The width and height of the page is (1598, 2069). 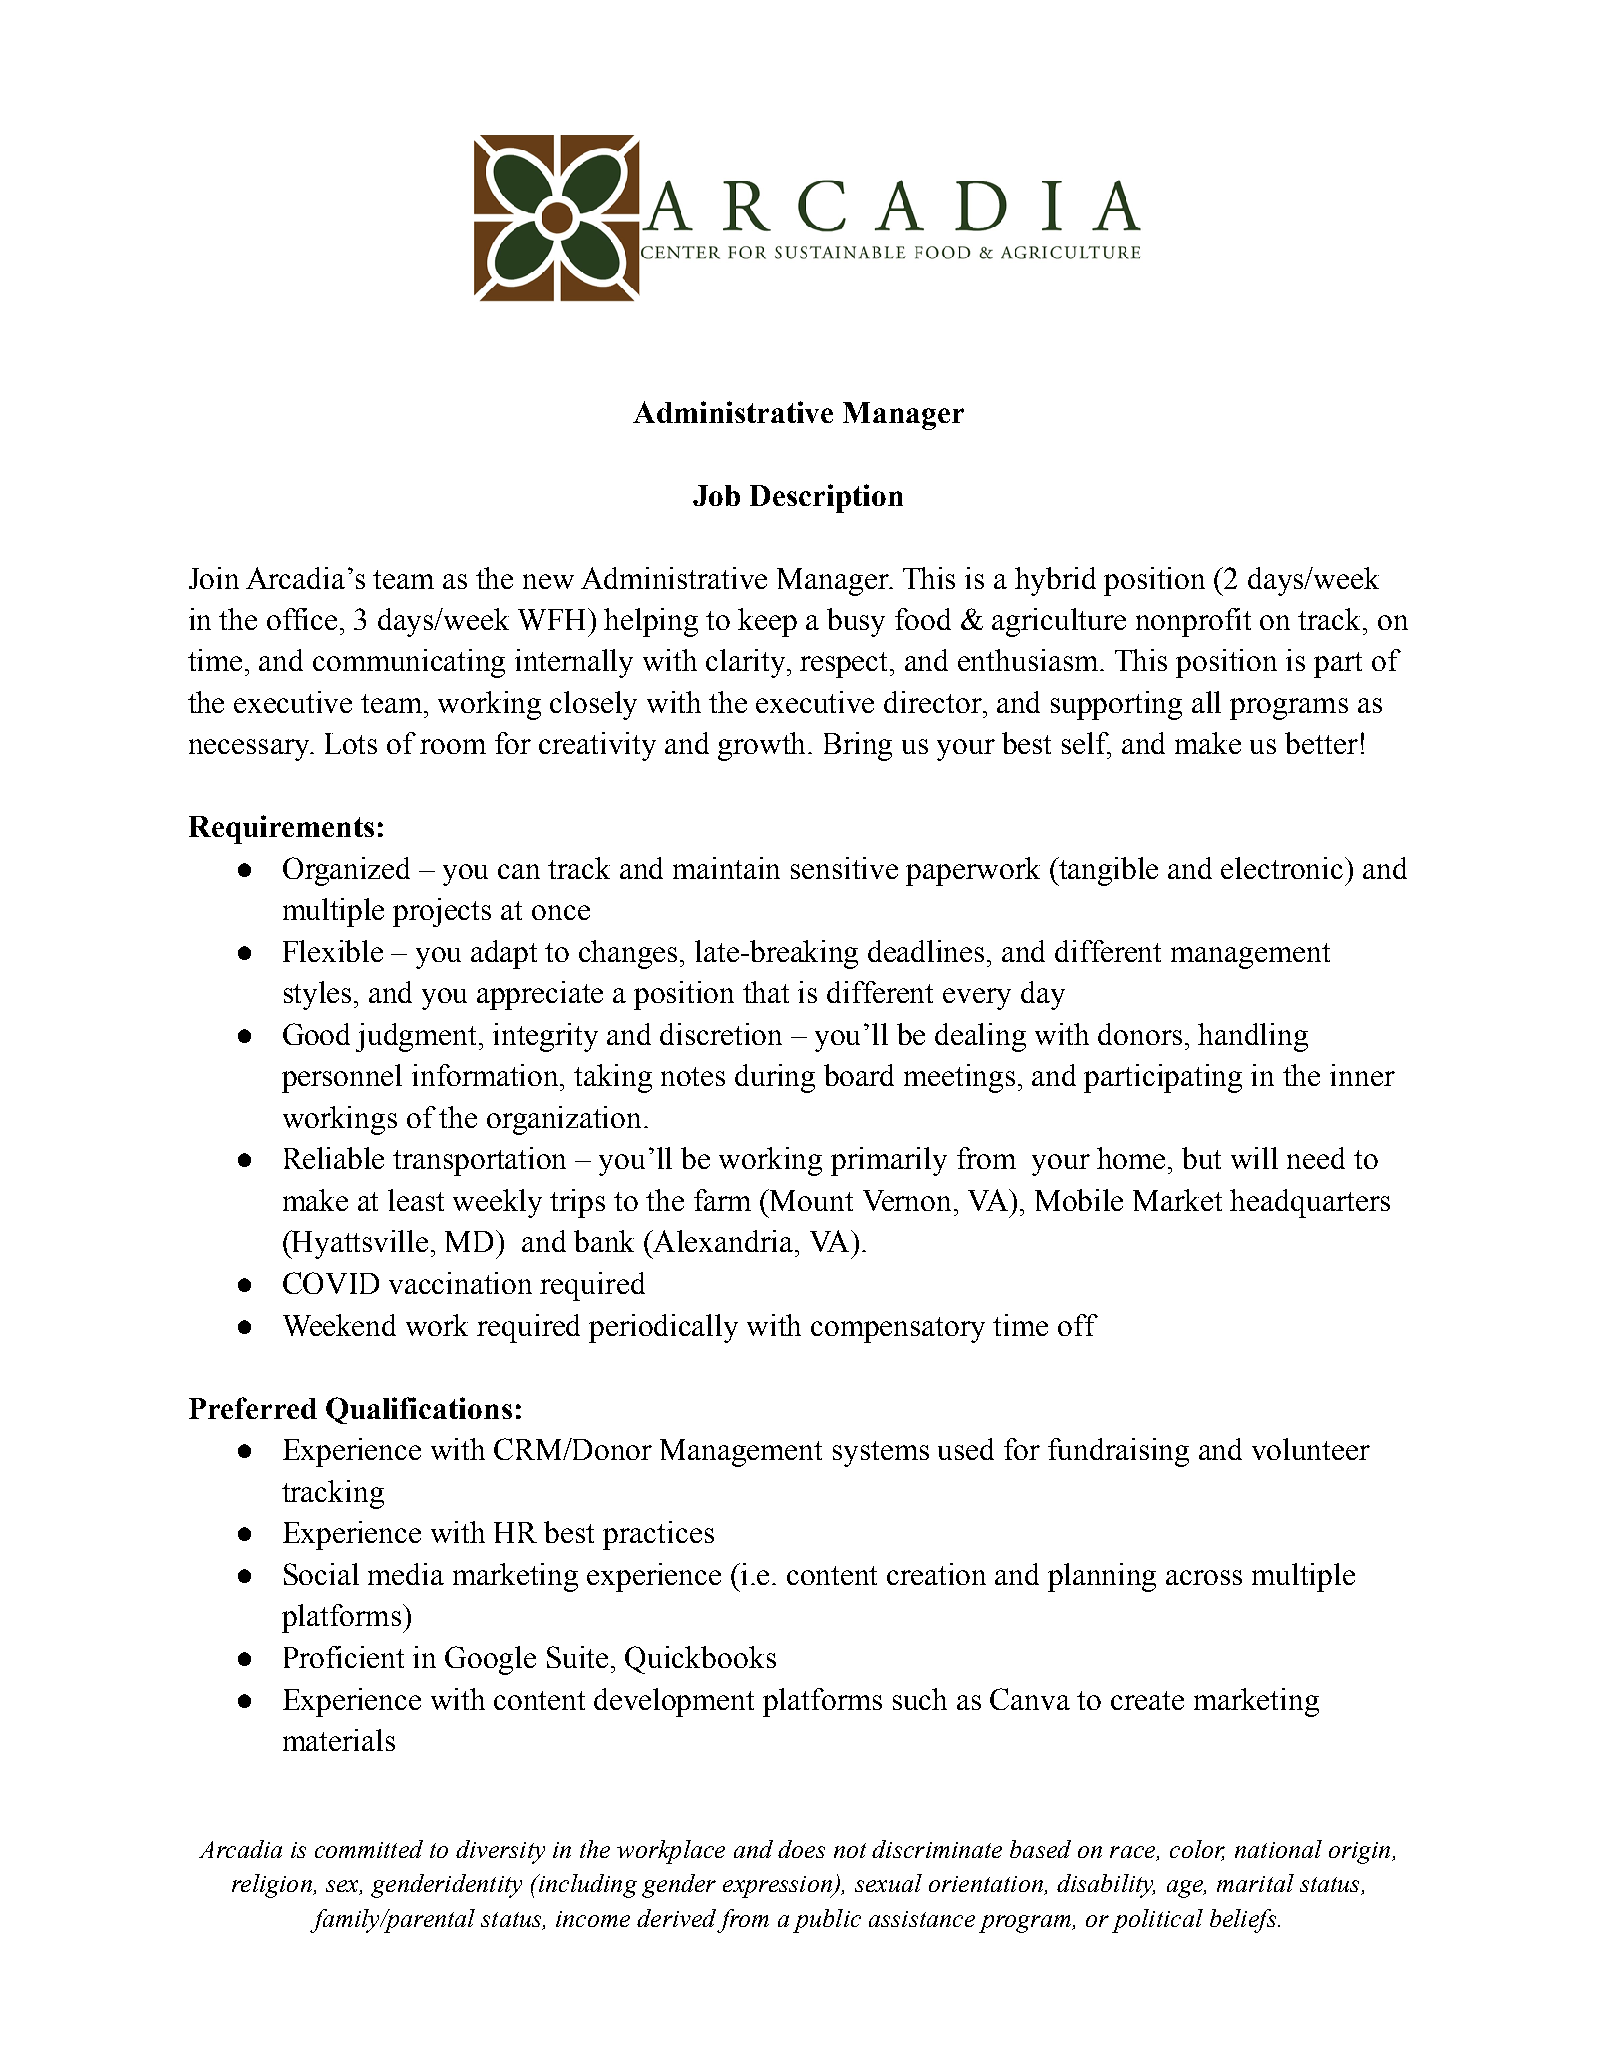 What do you see at coordinates (811, 1200) in the page?
I see `Mount` at bounding box center [811, 1200].
